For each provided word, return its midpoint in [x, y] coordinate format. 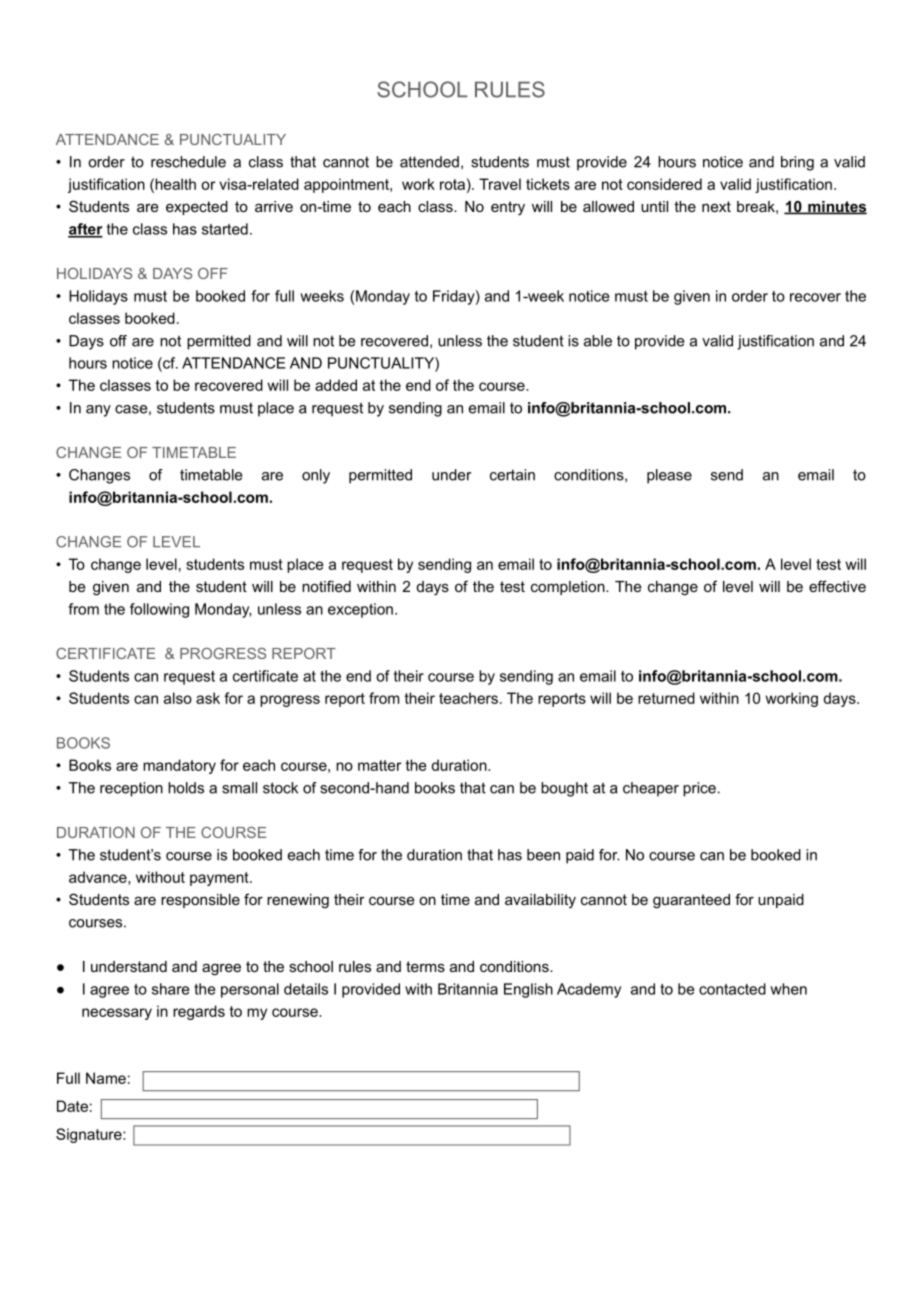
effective [837, 586]
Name [106, 1078]
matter [379, 765]
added [336, 385]
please [669, 476]
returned [666, 698]
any [98, 411]
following [159, 610]
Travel [500, 184]
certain [512, 475]
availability [540, 901]
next [716, 206]
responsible [200, 901]
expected [197, 208]
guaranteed [691, 901]
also [178, 698]
